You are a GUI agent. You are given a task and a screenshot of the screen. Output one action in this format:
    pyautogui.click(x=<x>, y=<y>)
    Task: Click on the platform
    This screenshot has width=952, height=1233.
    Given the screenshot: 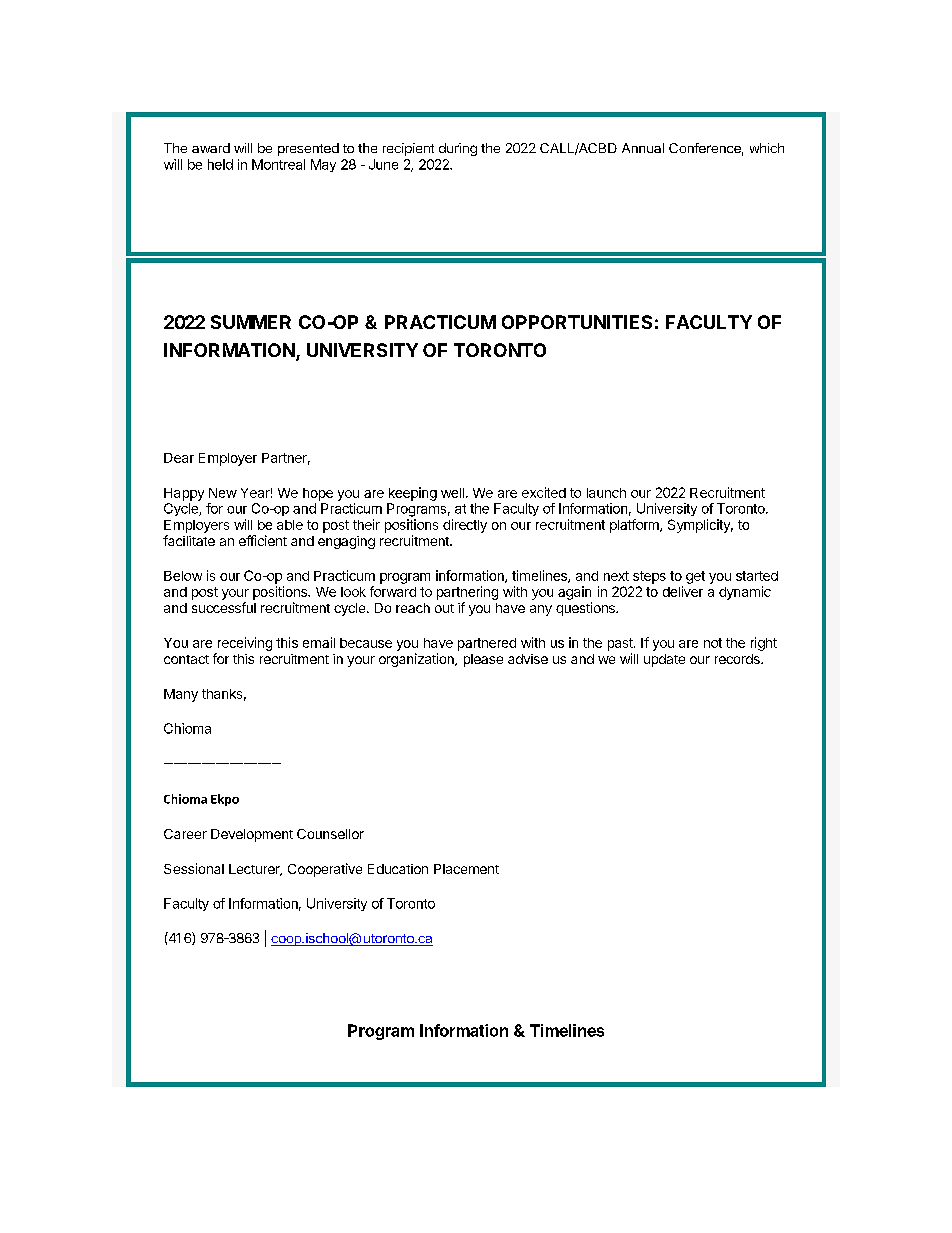 What is the action you would take?
    pyautogui.click(x=635, y=526)
